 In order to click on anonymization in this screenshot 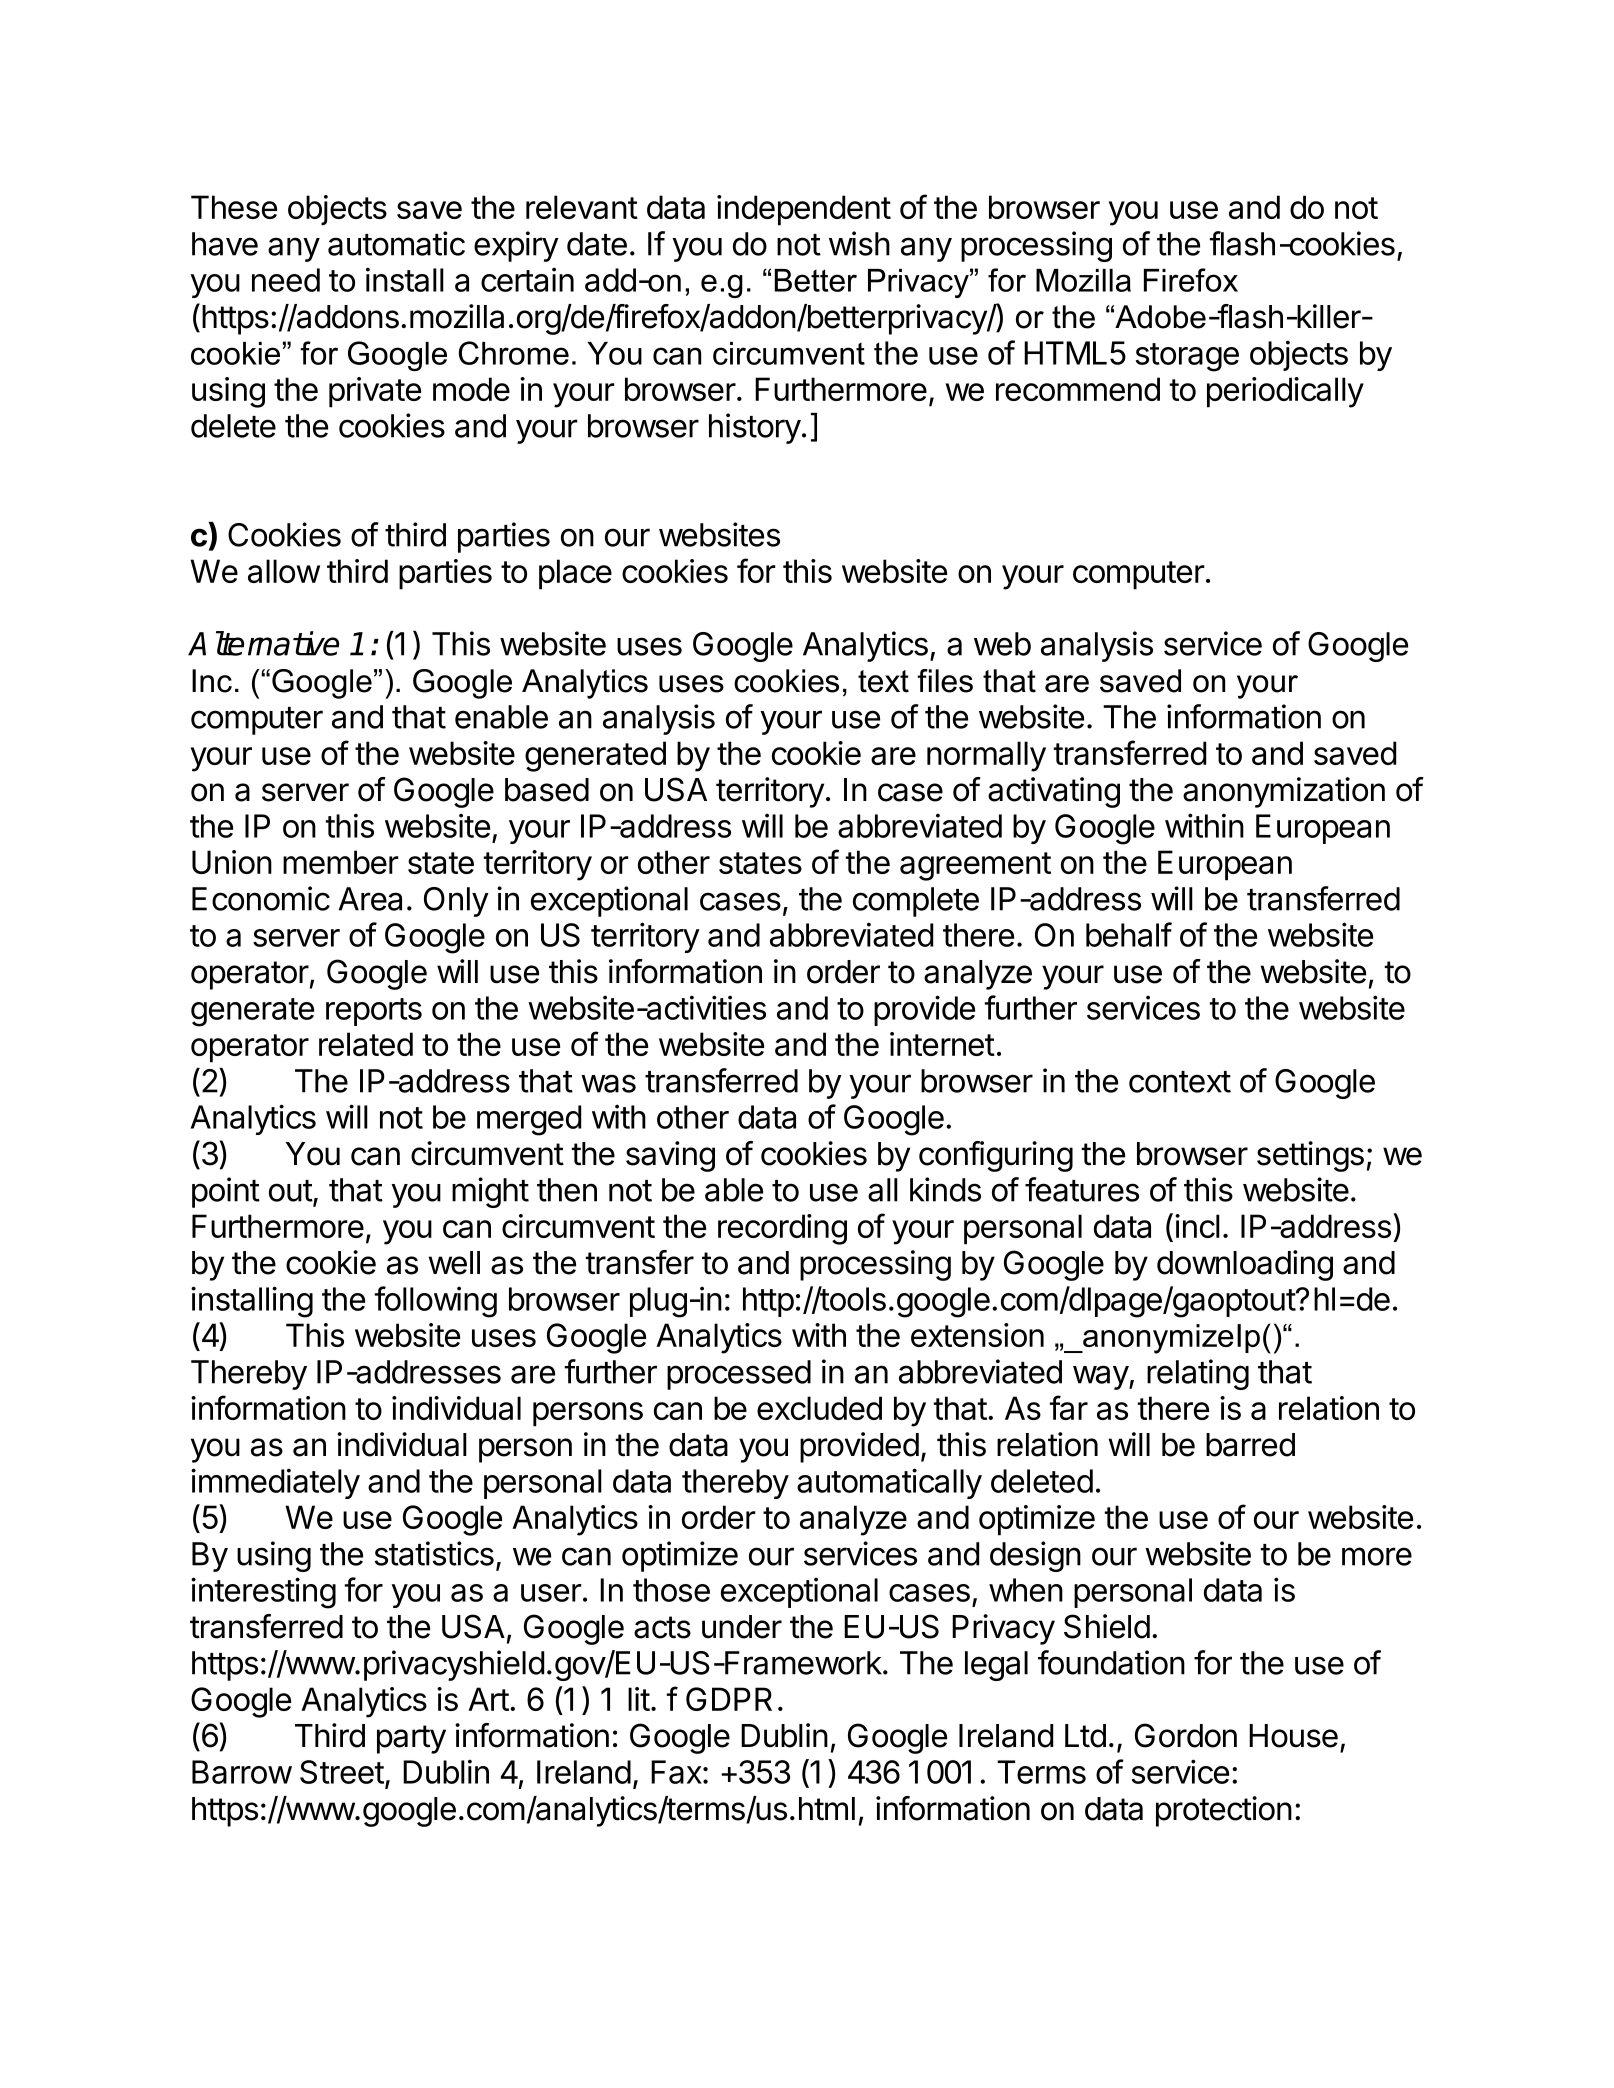, I will do `click(1284, 792)`.
